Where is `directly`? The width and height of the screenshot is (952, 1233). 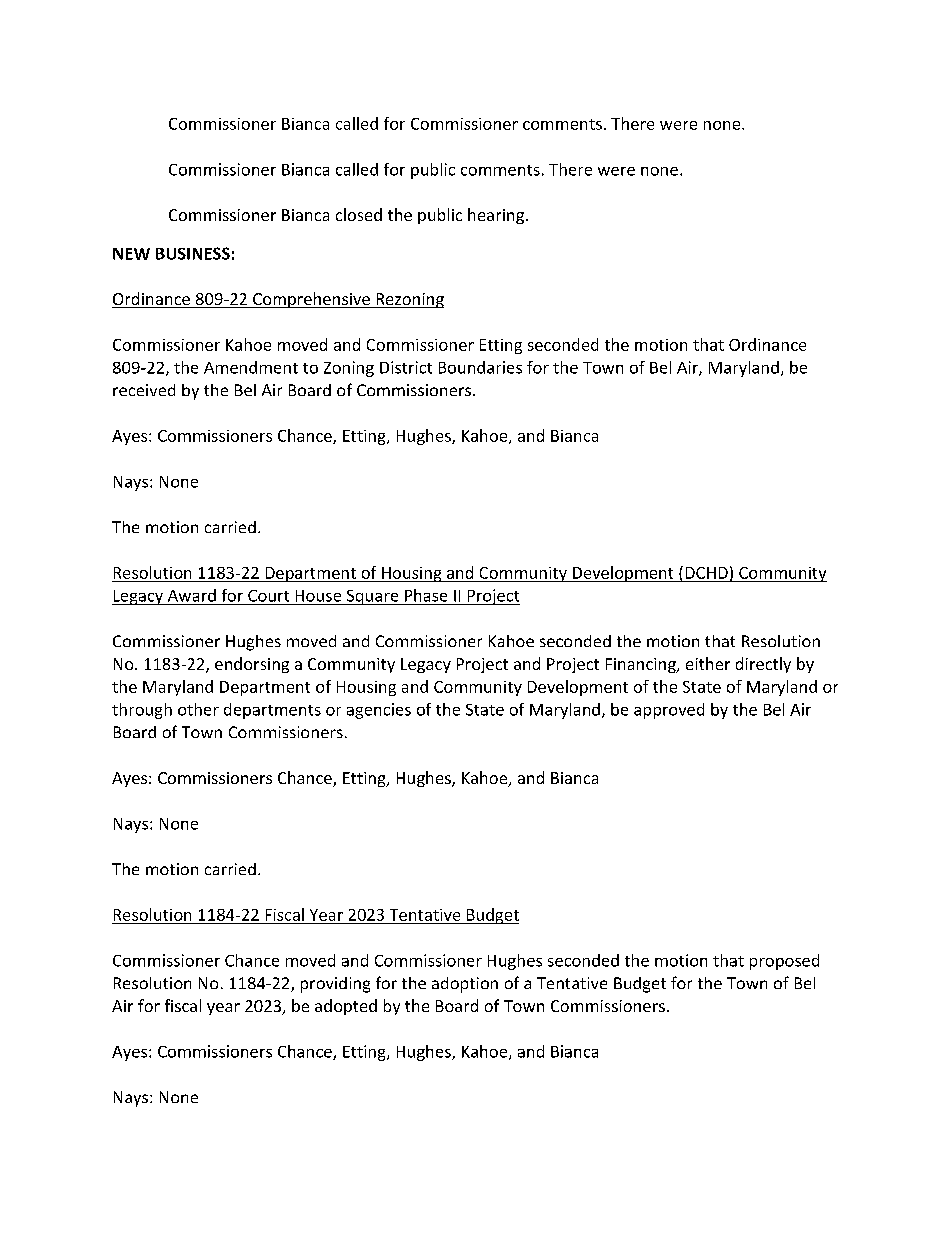
directly is located at coordinates (763, 665).
